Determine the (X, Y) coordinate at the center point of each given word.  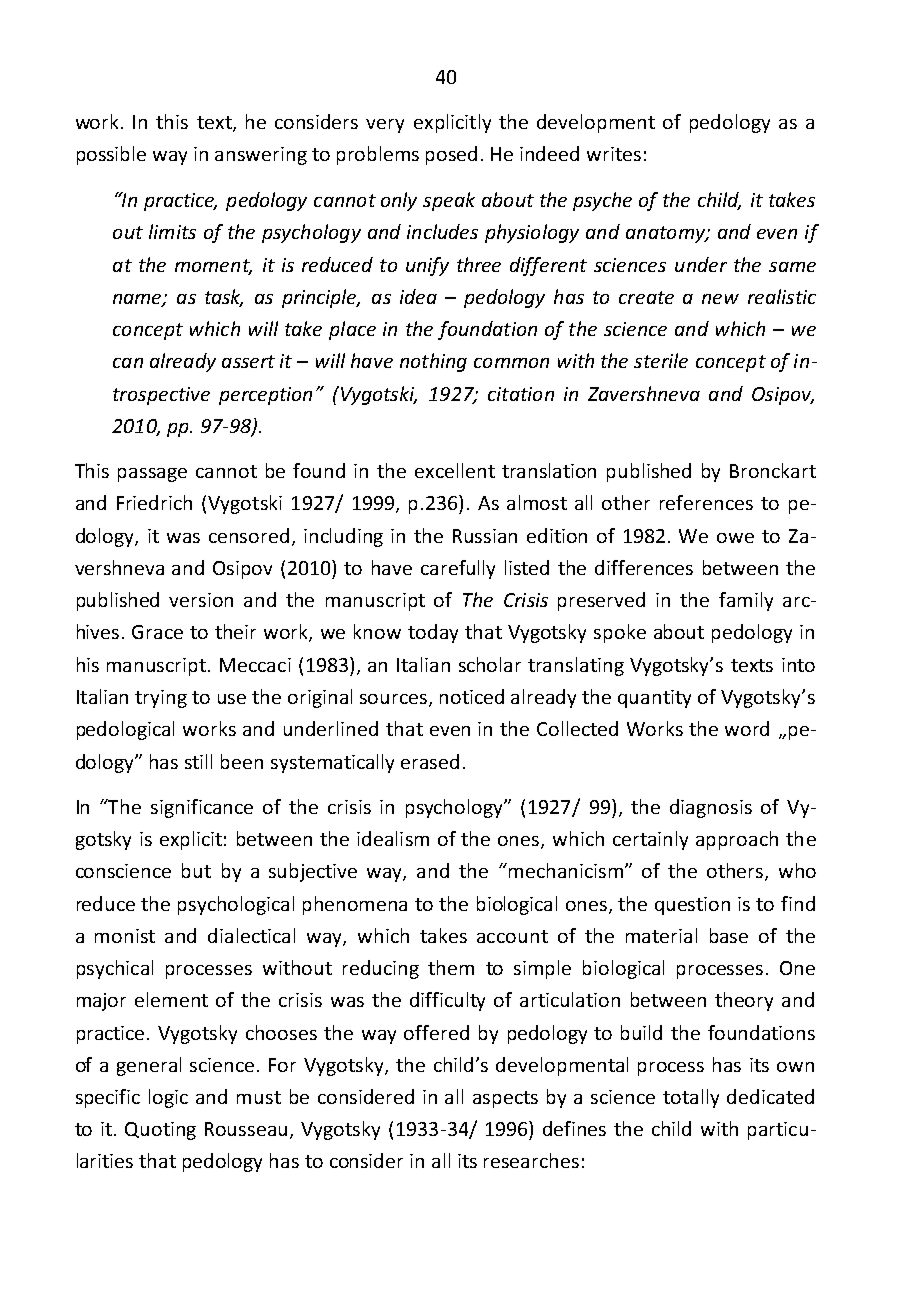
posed (451, 155)
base (729, 935)
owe (735, 538)
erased (430, 761)
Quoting (160, 1131)
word (747, 728)
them (451, 967)
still (198, 761)
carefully (458, 569)
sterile (661, 360)
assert (248, 361)
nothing (433, 362)
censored (249, 535)
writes (614, 154)
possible (111, 155)
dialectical (251, 935)
